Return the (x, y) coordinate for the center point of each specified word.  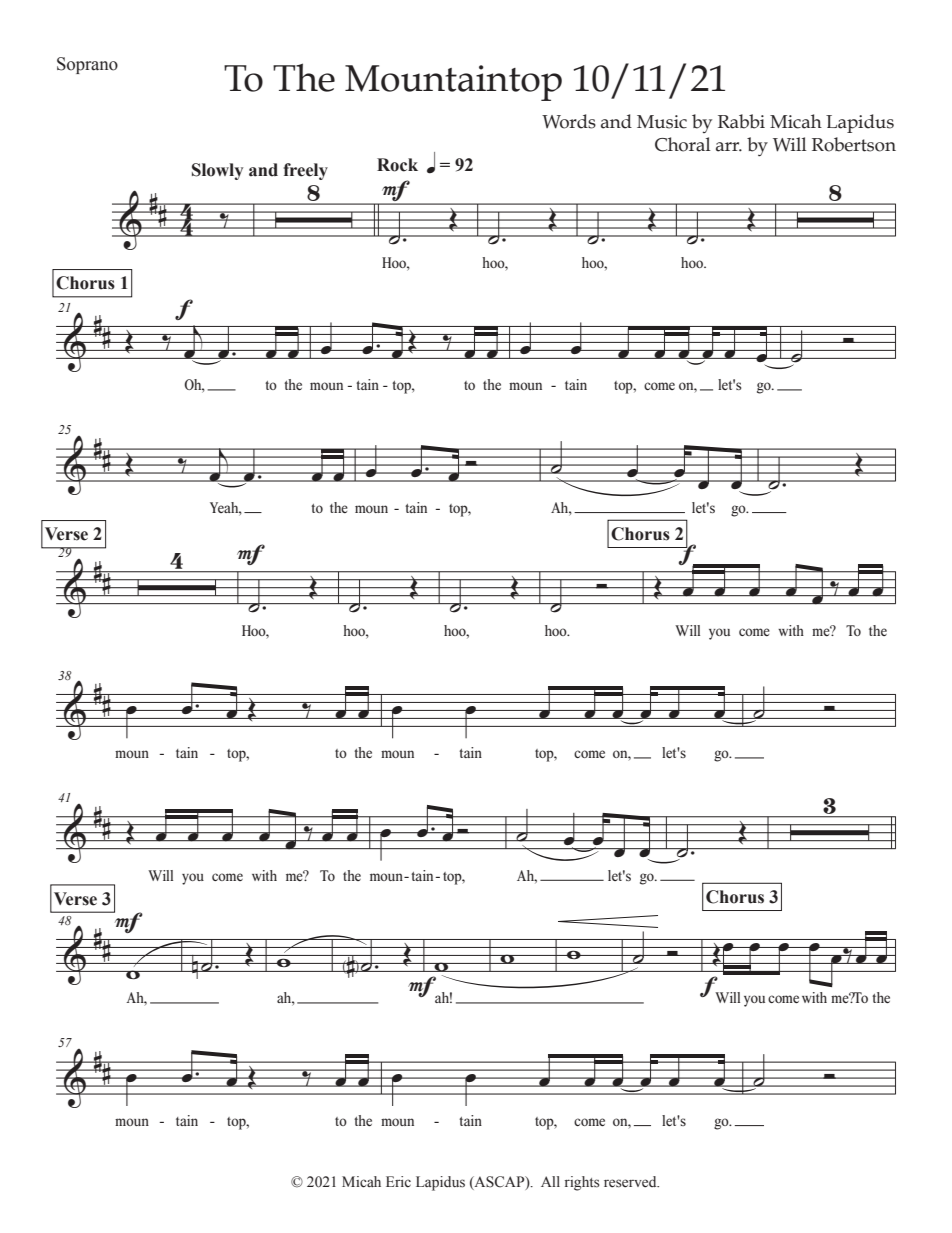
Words (569, 121)
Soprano (87, 65)
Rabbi (741, 121)
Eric (398, 1181)
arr (729, 147)
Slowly (217, 171)
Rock (397, 165)
